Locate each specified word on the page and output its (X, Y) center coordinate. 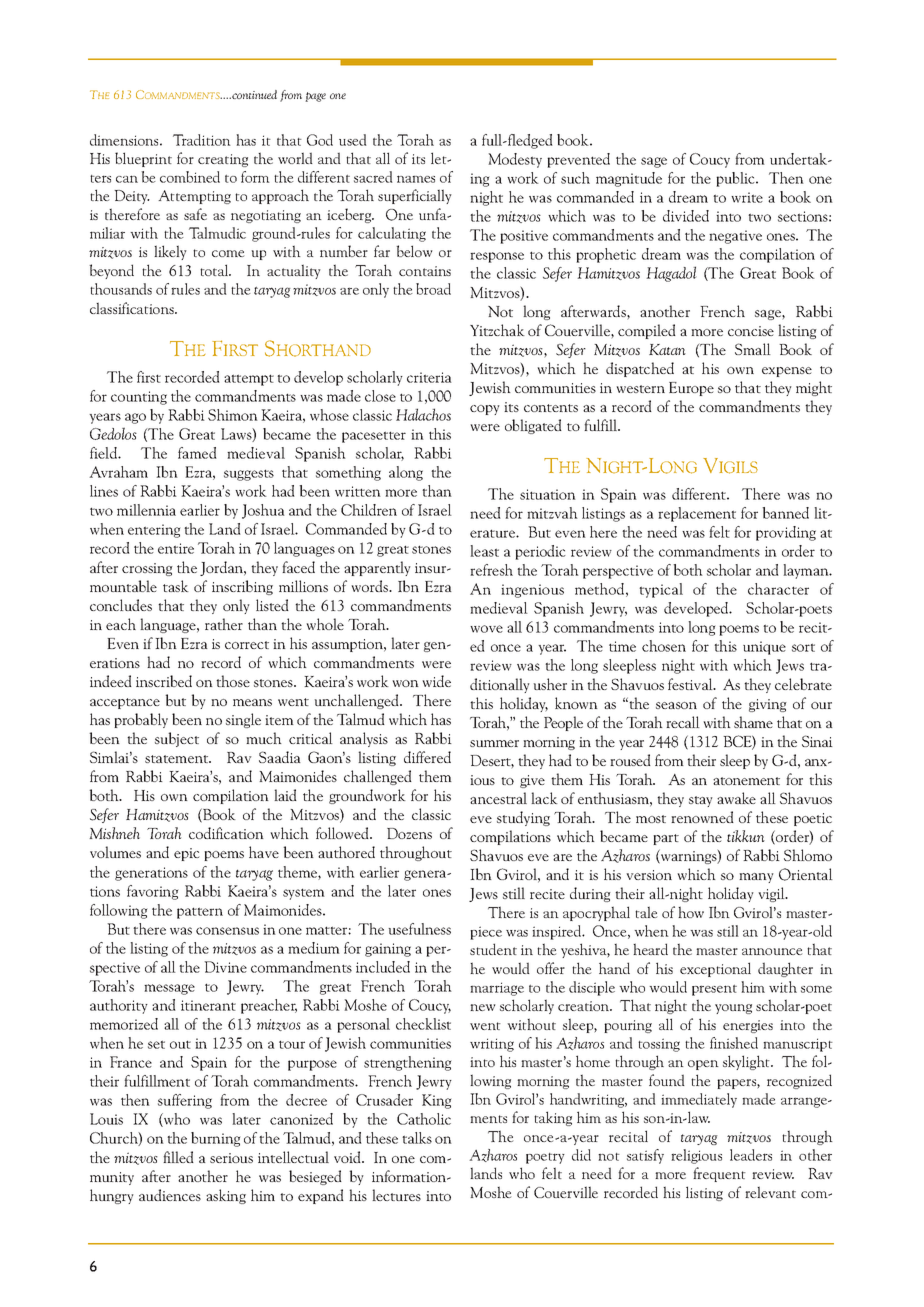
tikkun (746, 836)
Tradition (202, 140)
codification (226, 833)
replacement (697, 514)
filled (178, 1157)
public (736, 179)
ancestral (498, 798)
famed (197, 453)
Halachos (423, 414)
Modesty (515, 160)
